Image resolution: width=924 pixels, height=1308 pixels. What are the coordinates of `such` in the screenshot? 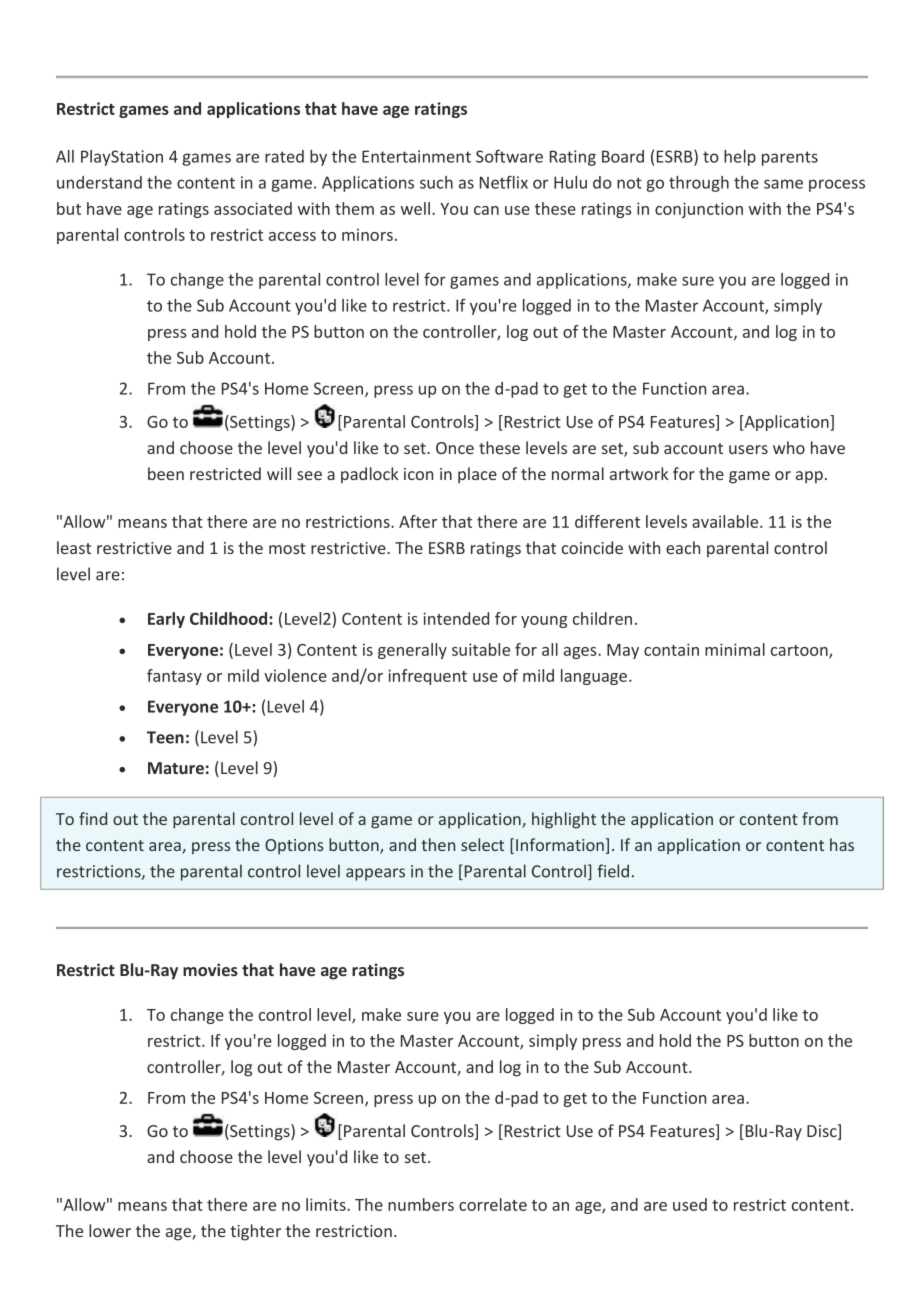 It's located at (436, 182).
